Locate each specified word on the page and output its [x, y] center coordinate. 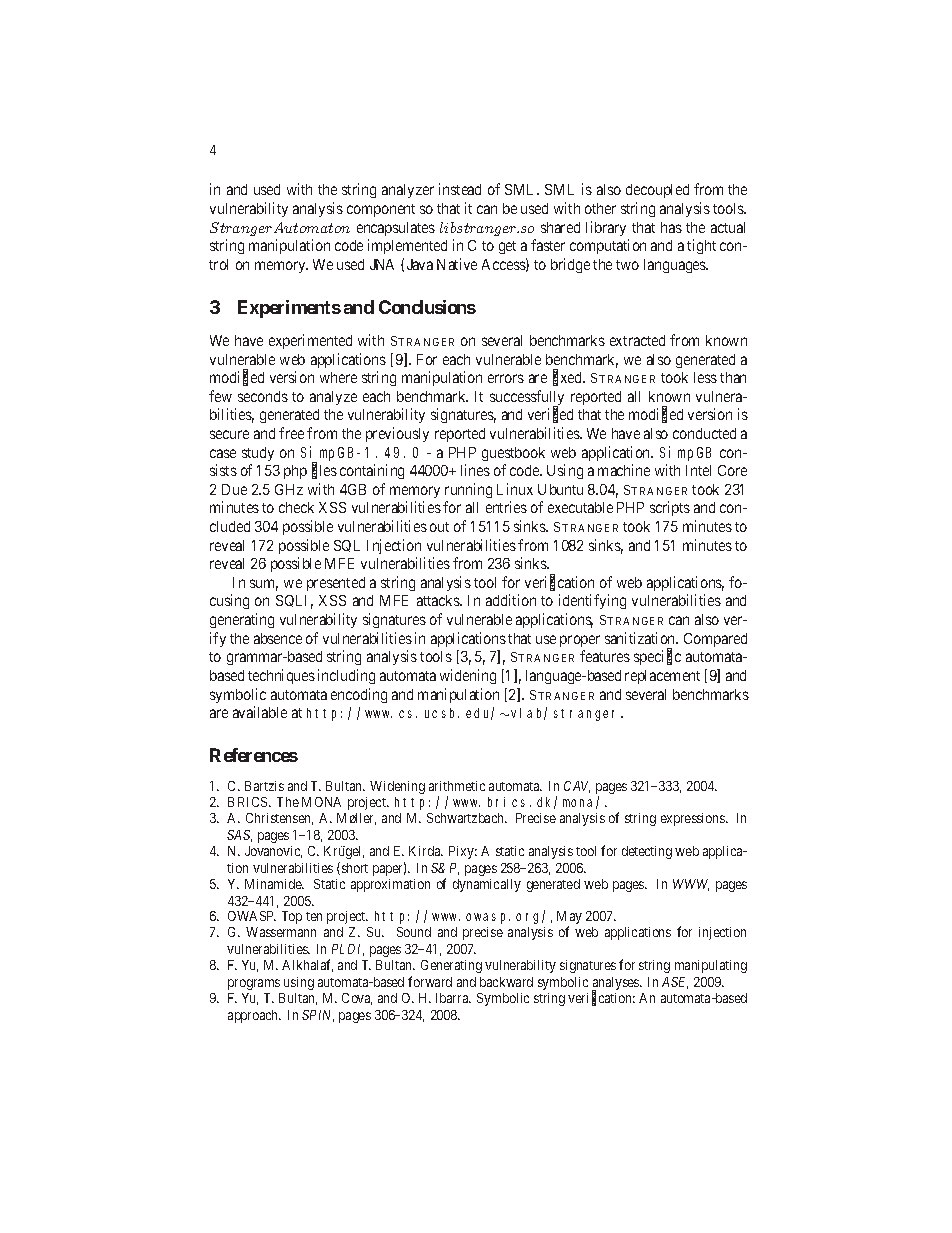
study [258, 454]
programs [254, 984]
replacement [662, 677]
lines [475, 470]
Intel [698, 470]
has [671, 227]
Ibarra [453, 998]
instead [460, 189]
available [260, 712]
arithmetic [457, 786]
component [381, 210]
